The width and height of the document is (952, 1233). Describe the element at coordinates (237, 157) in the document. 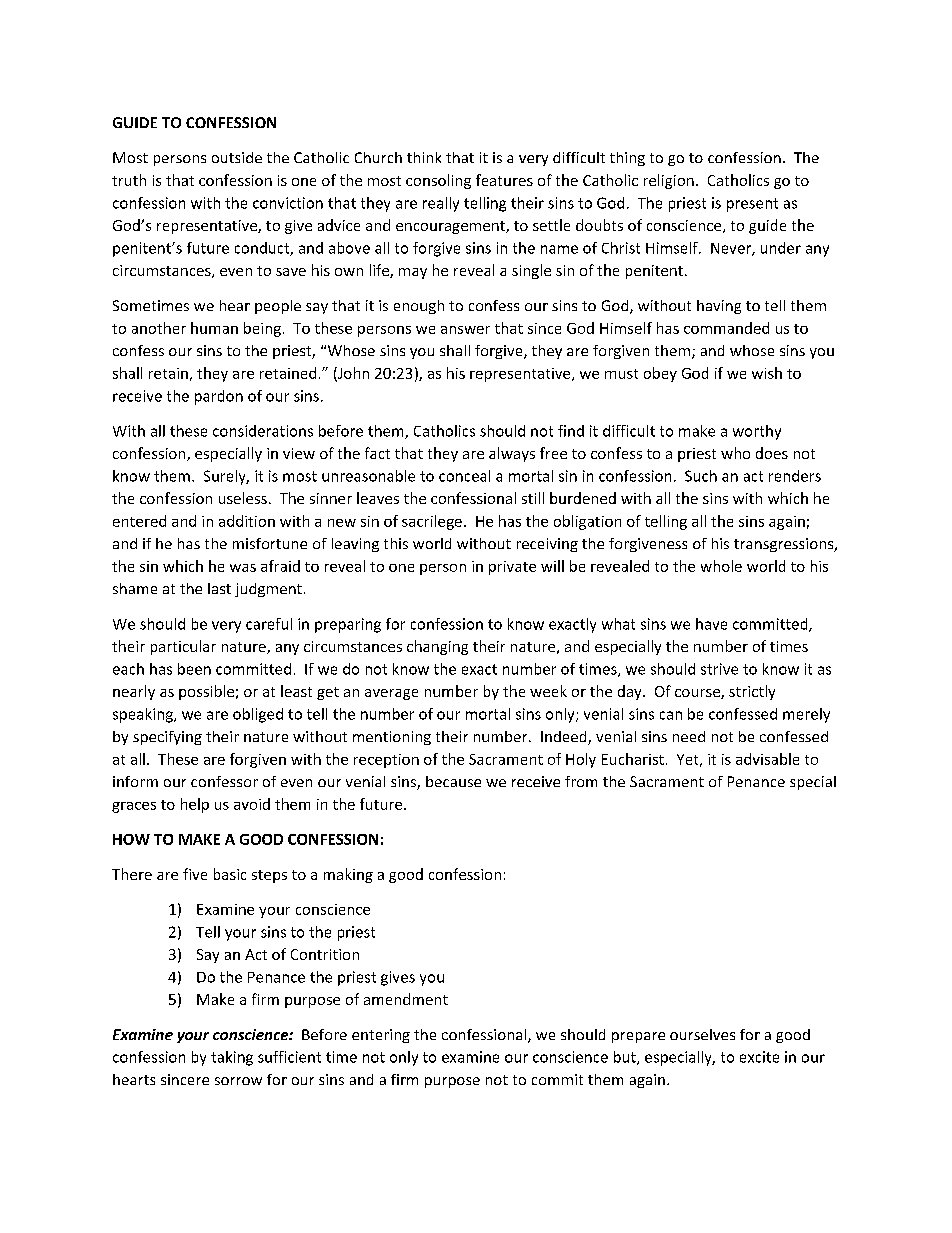

I see `outside` at that location.
